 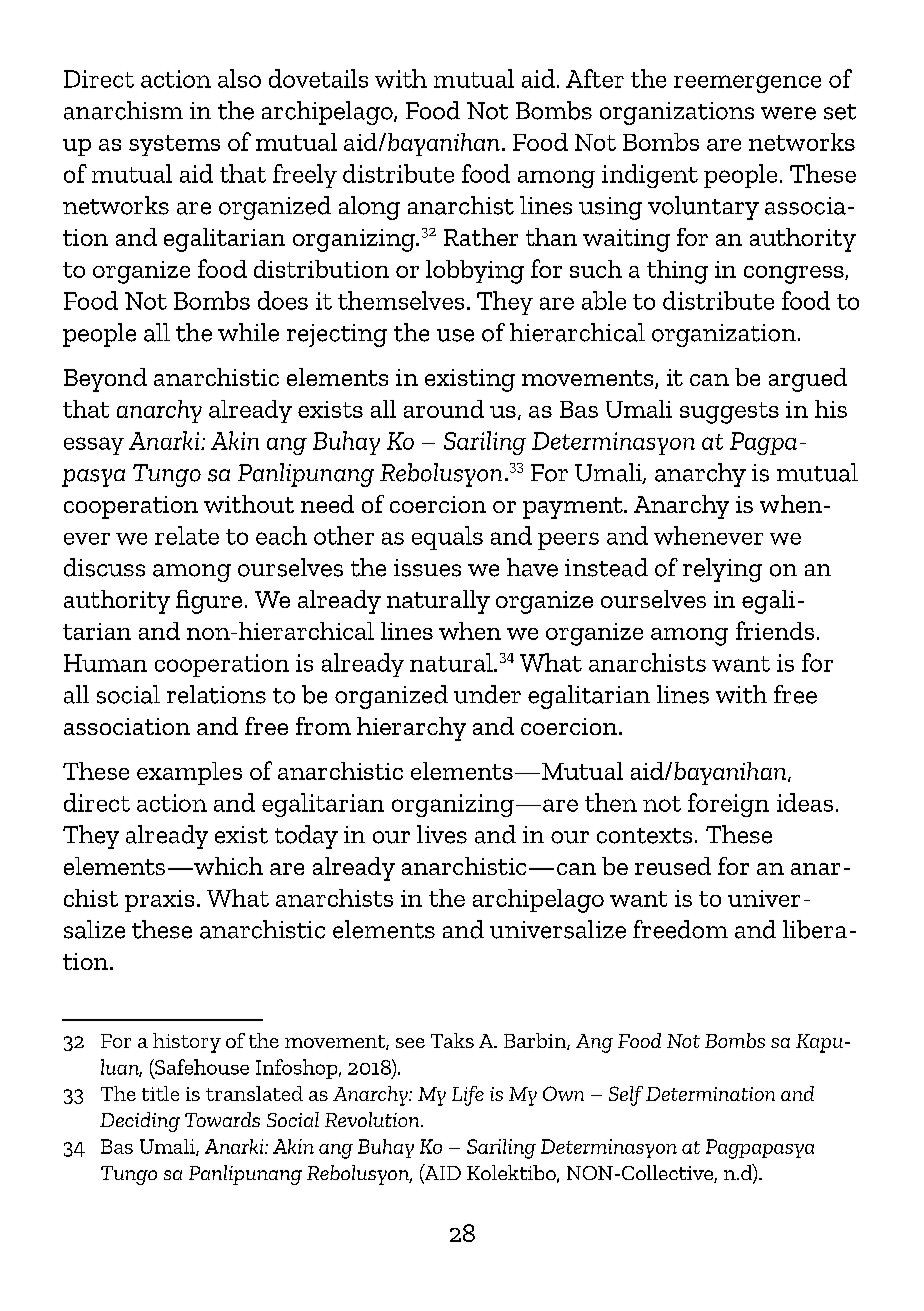 What do you see at coordinates (595, 78) in the screenshot?
I see `After` at bounding box center [595, 78].
